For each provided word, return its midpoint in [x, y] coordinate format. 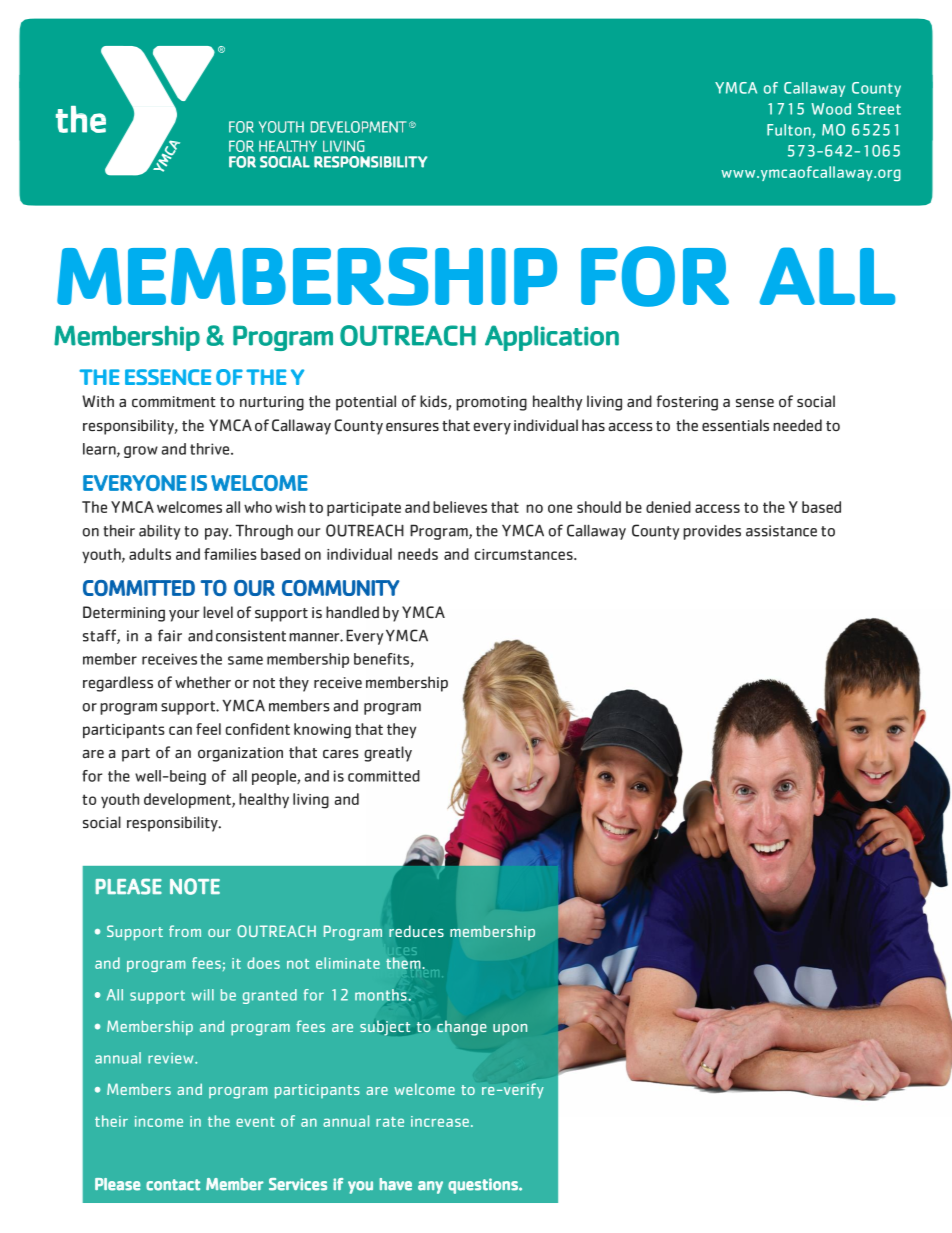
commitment [174, 402]
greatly [388, 754]
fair [170, 635]
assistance [781, 531]
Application [552, 338]
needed [797, 425]
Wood [831, 109]
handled [352, 612]
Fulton [790, 131]
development [188, 800]
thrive [211, 449]
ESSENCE [168, 377]
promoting [491, 403]
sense [755, 402]
